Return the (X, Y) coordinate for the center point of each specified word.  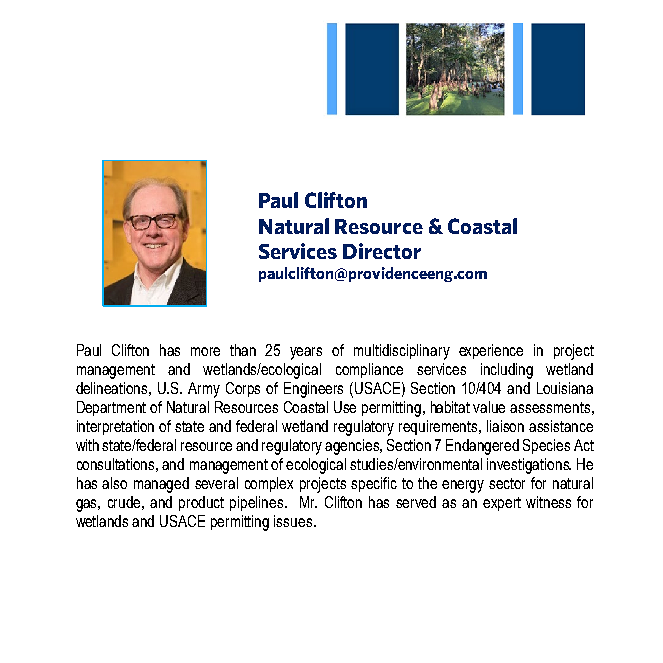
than (243, 350)
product (201, 503)
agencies (353, 447)
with (87, 445)
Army (204, 390)
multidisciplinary (402, 352)
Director (382, 251)
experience (491, 351)
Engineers (313, 390)
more (205, 351)
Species (546, 446)
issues (294, 521)
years (306, 353)
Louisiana (565, 388)
